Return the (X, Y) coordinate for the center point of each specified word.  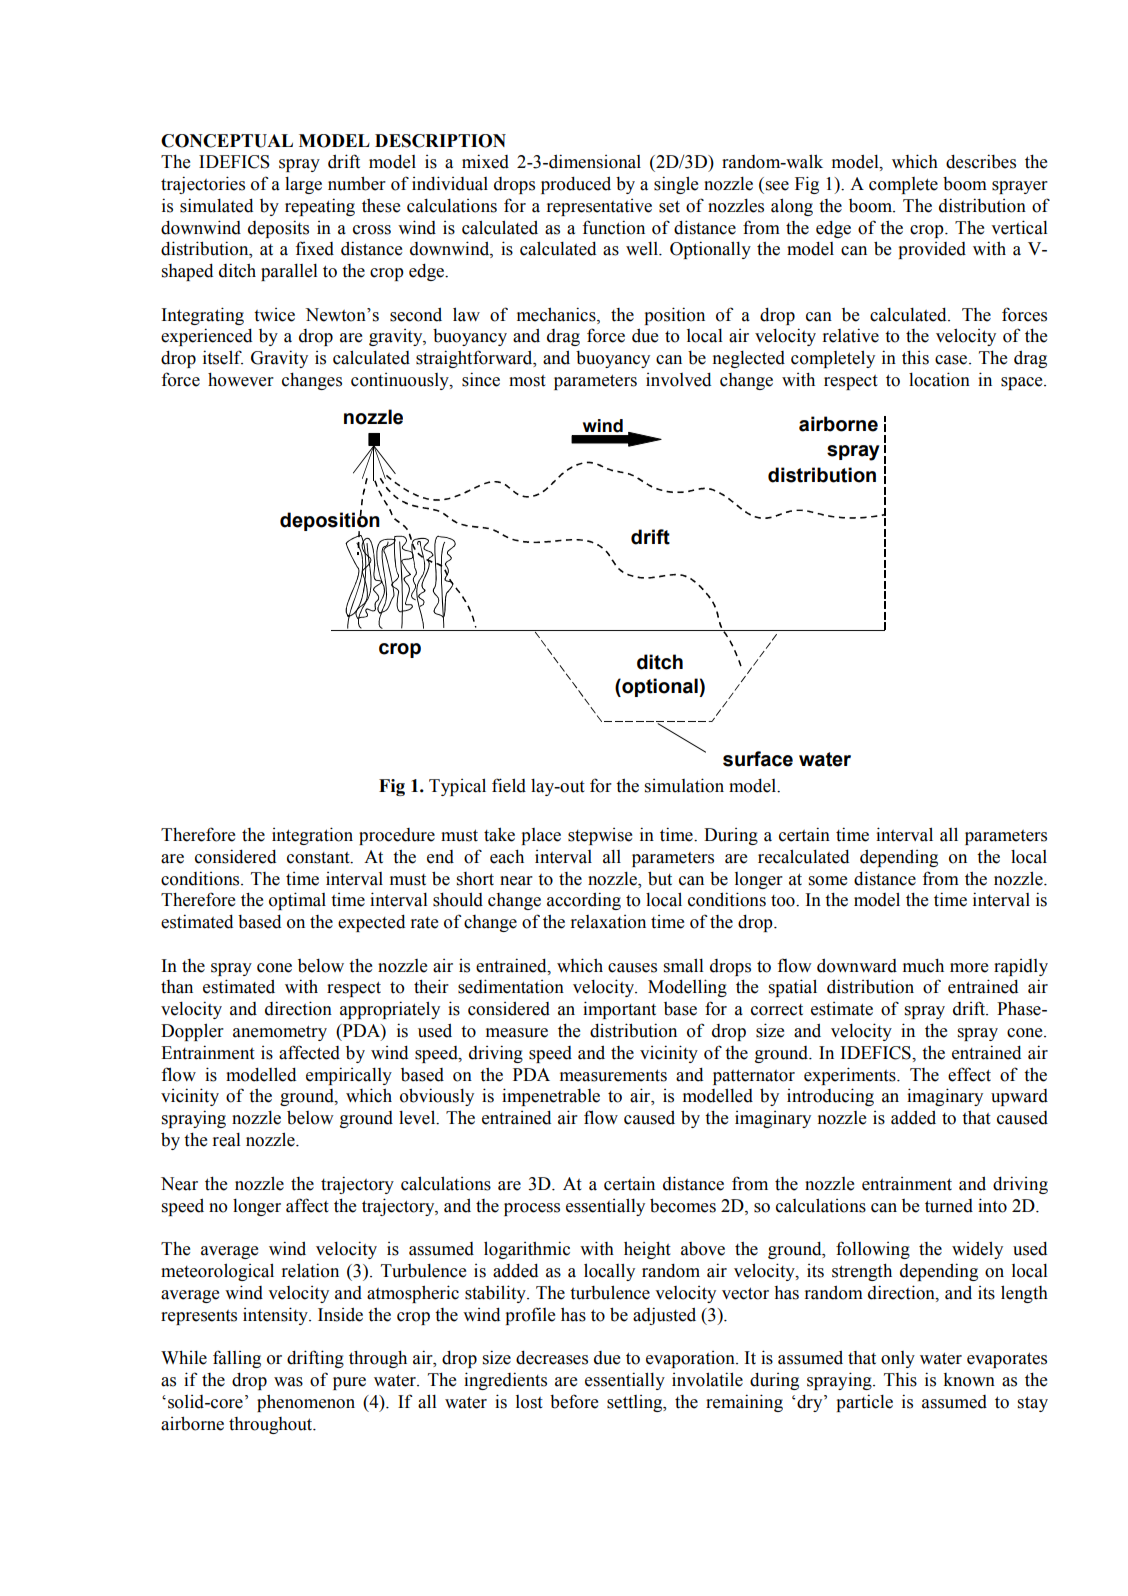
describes (981, 161)
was (288, 1382)
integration (312, 836)
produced (576, 185)
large (303, 185)
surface (758, 759)
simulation (684, 785)
